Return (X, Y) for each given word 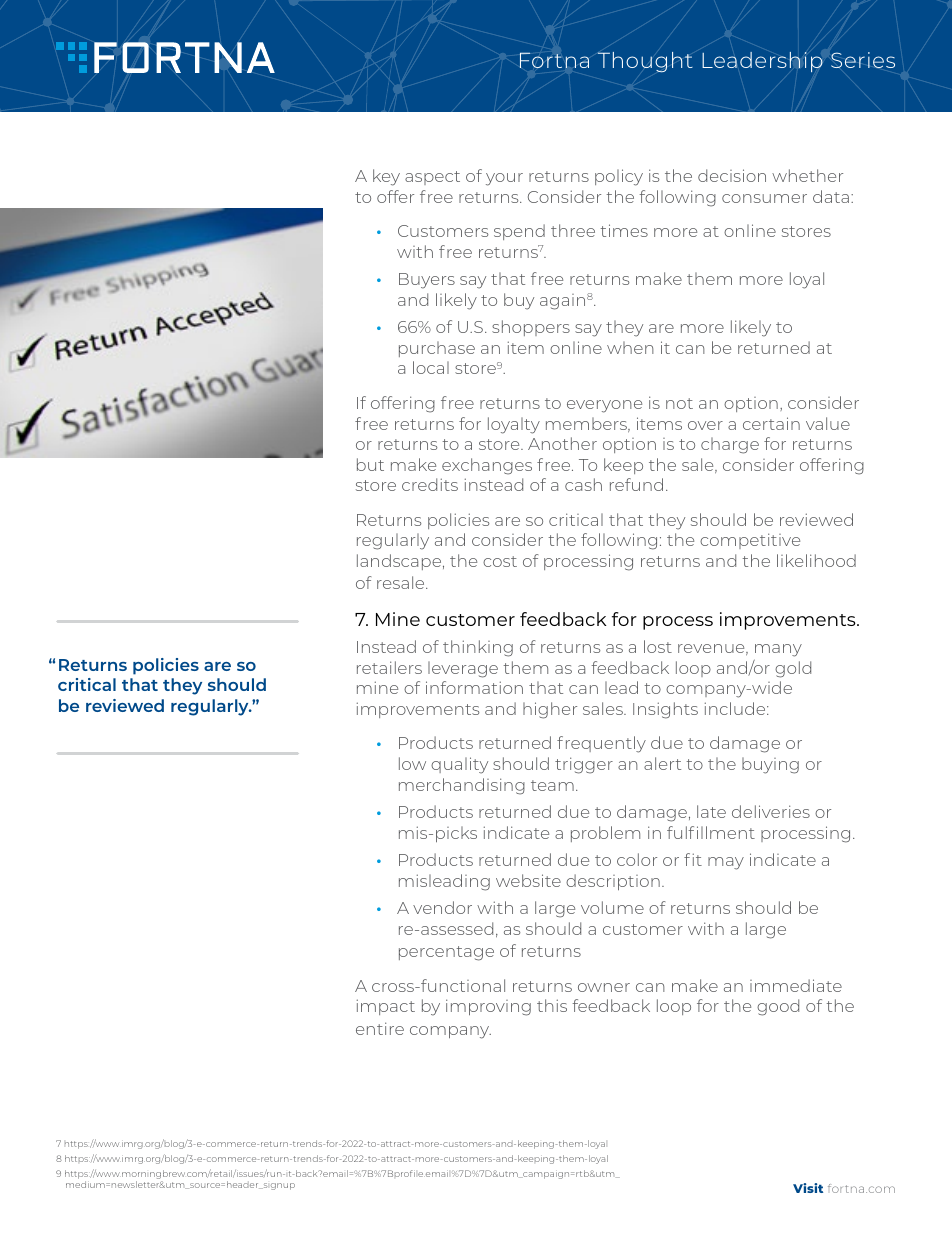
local (431, 367)
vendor (442, 907)
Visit (808, 1188)
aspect (432, 178)
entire (380, 1028)
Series (863, 60)
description (613, 882)
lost (658, 646)
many (778, 652)
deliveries (771, 811)
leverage (463, 669)
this (552, 1005)
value (828, 423)
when (630, 347)
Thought (645, 62)
